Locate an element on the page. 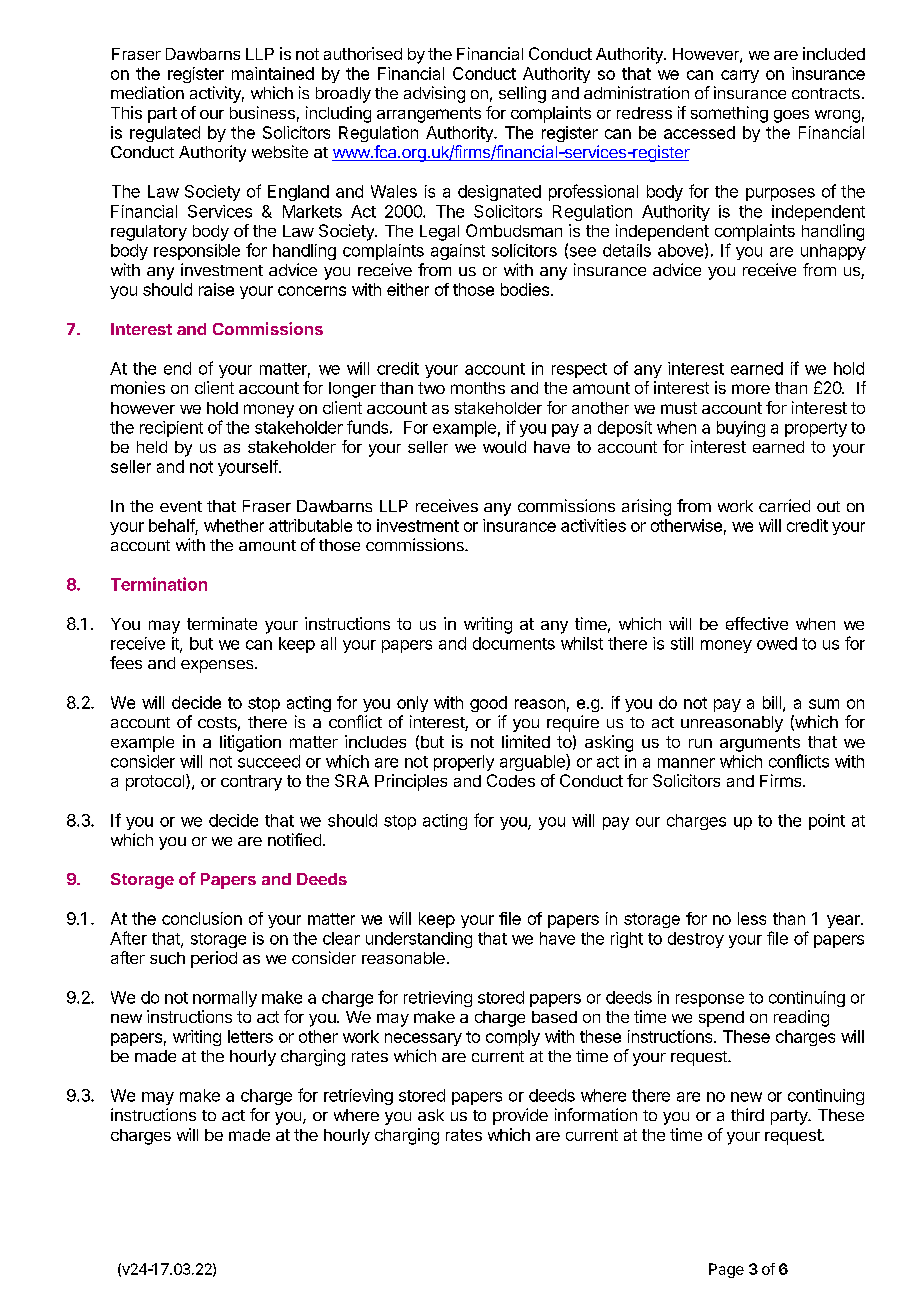  Codes is located at coordinates (511, 780).
